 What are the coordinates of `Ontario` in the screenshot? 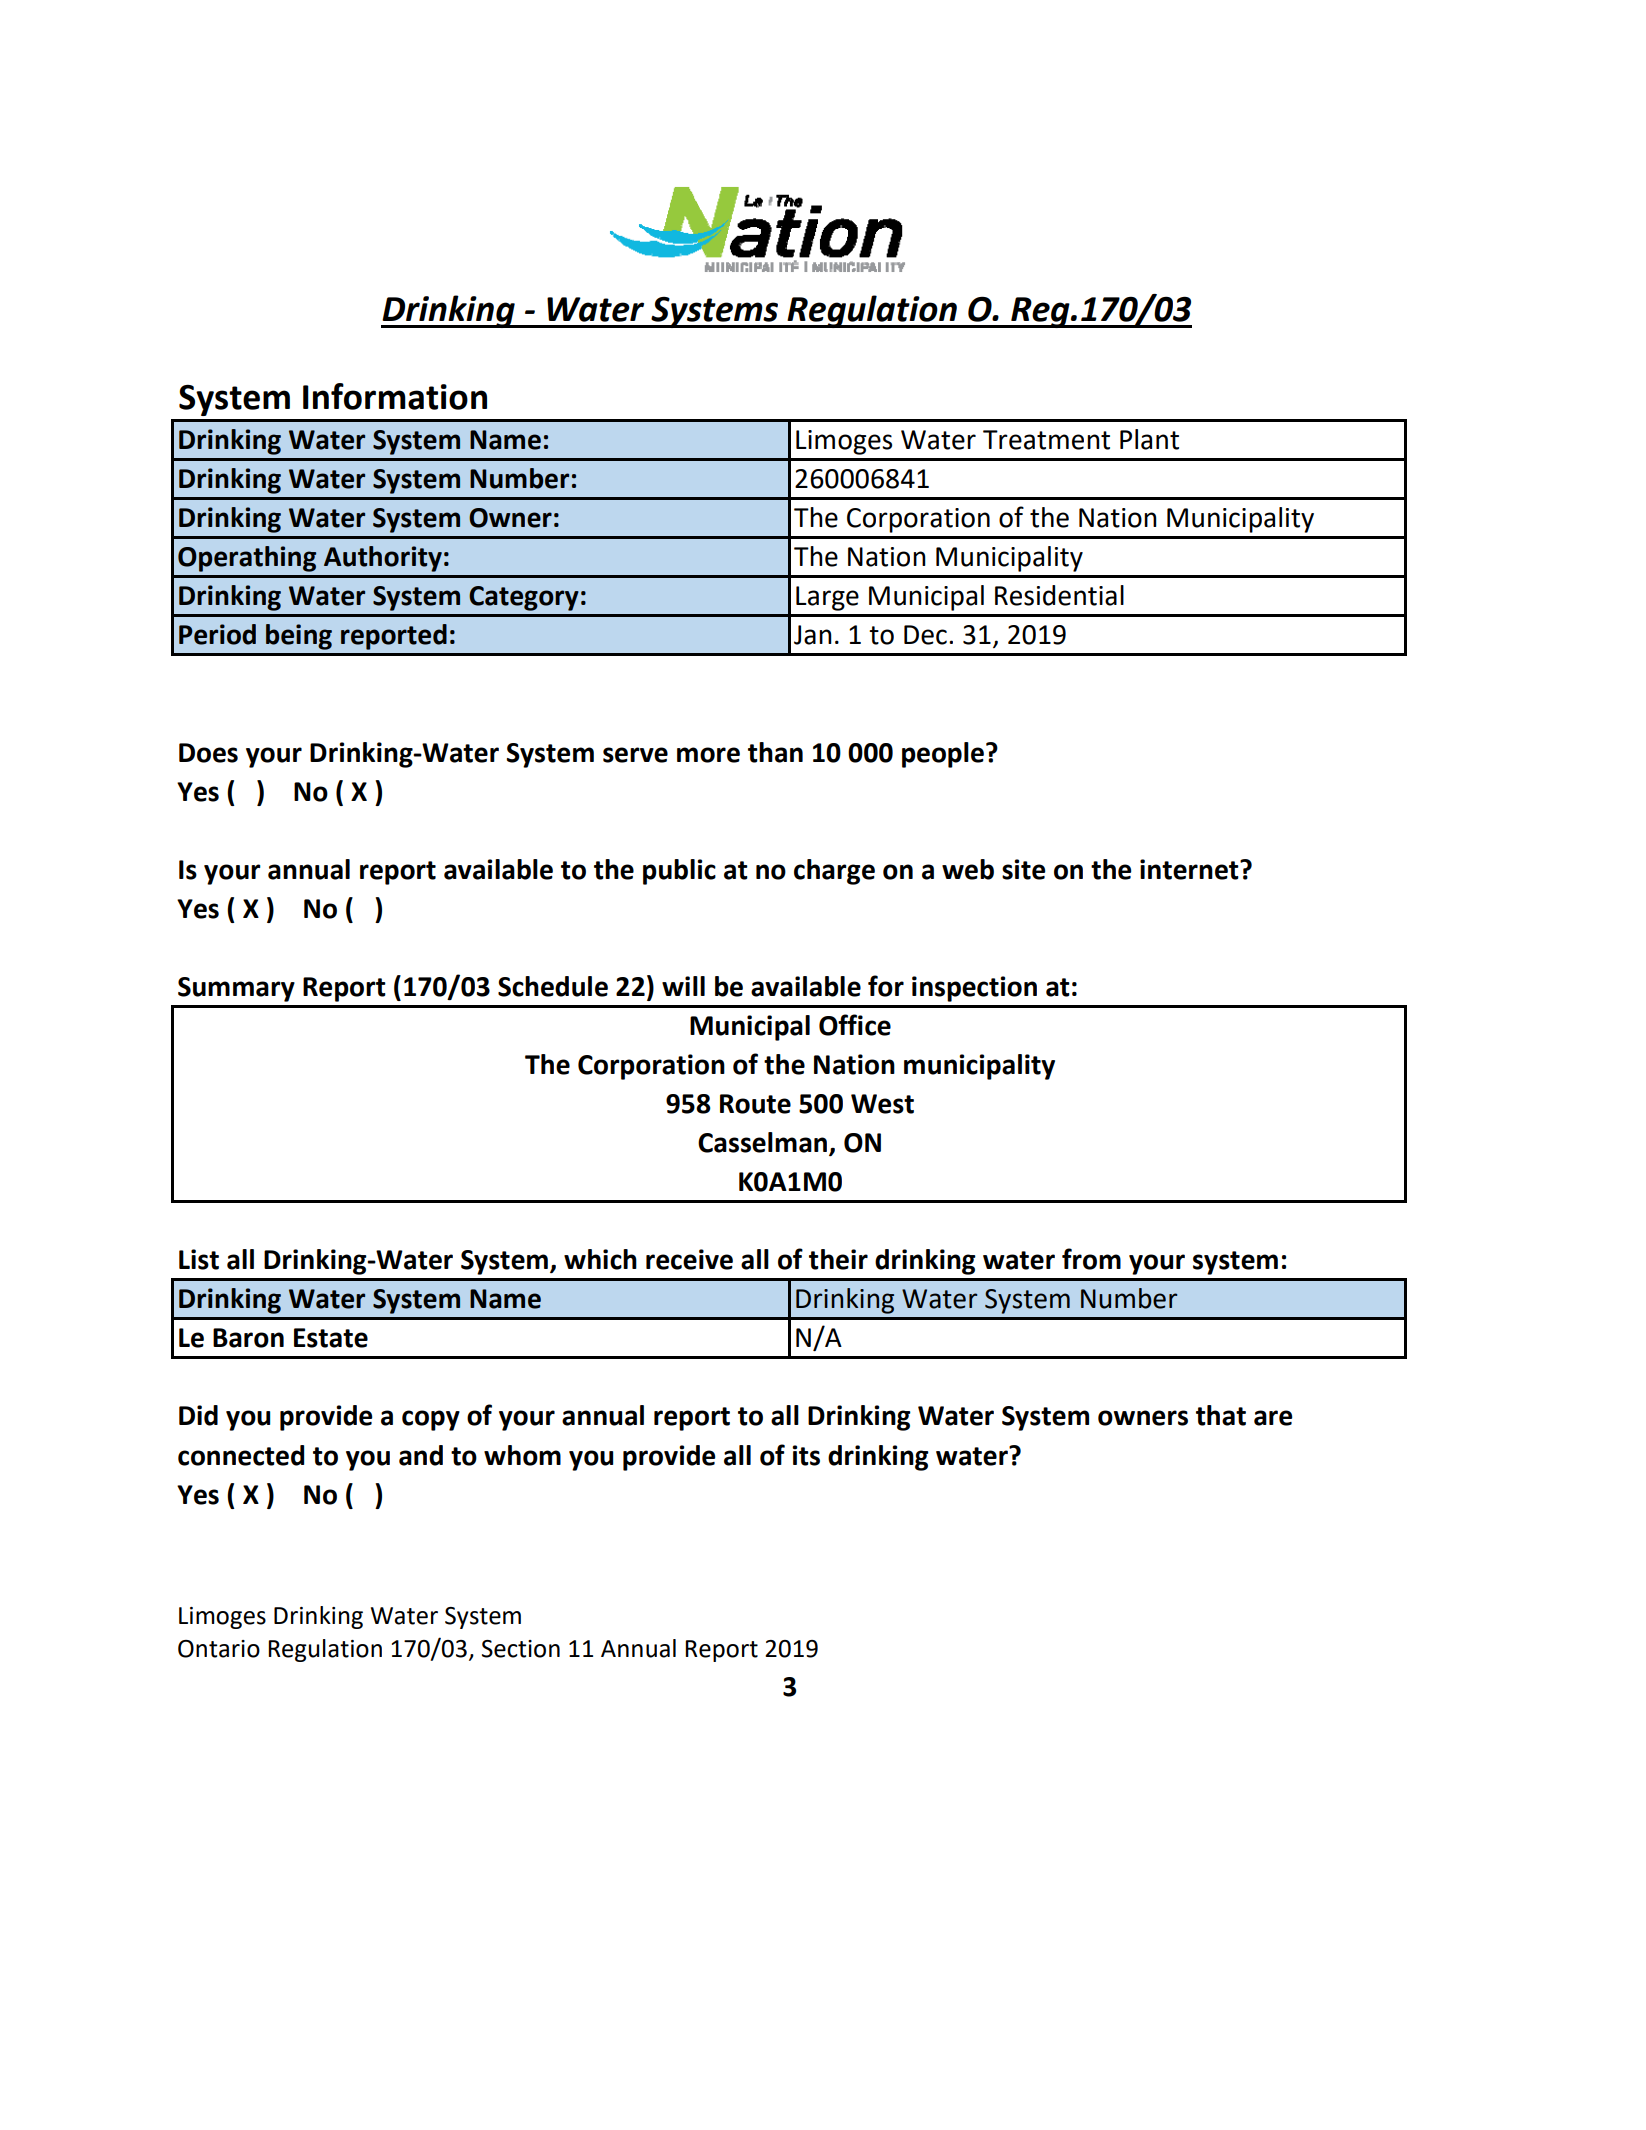 It's located at (219, 1649).
